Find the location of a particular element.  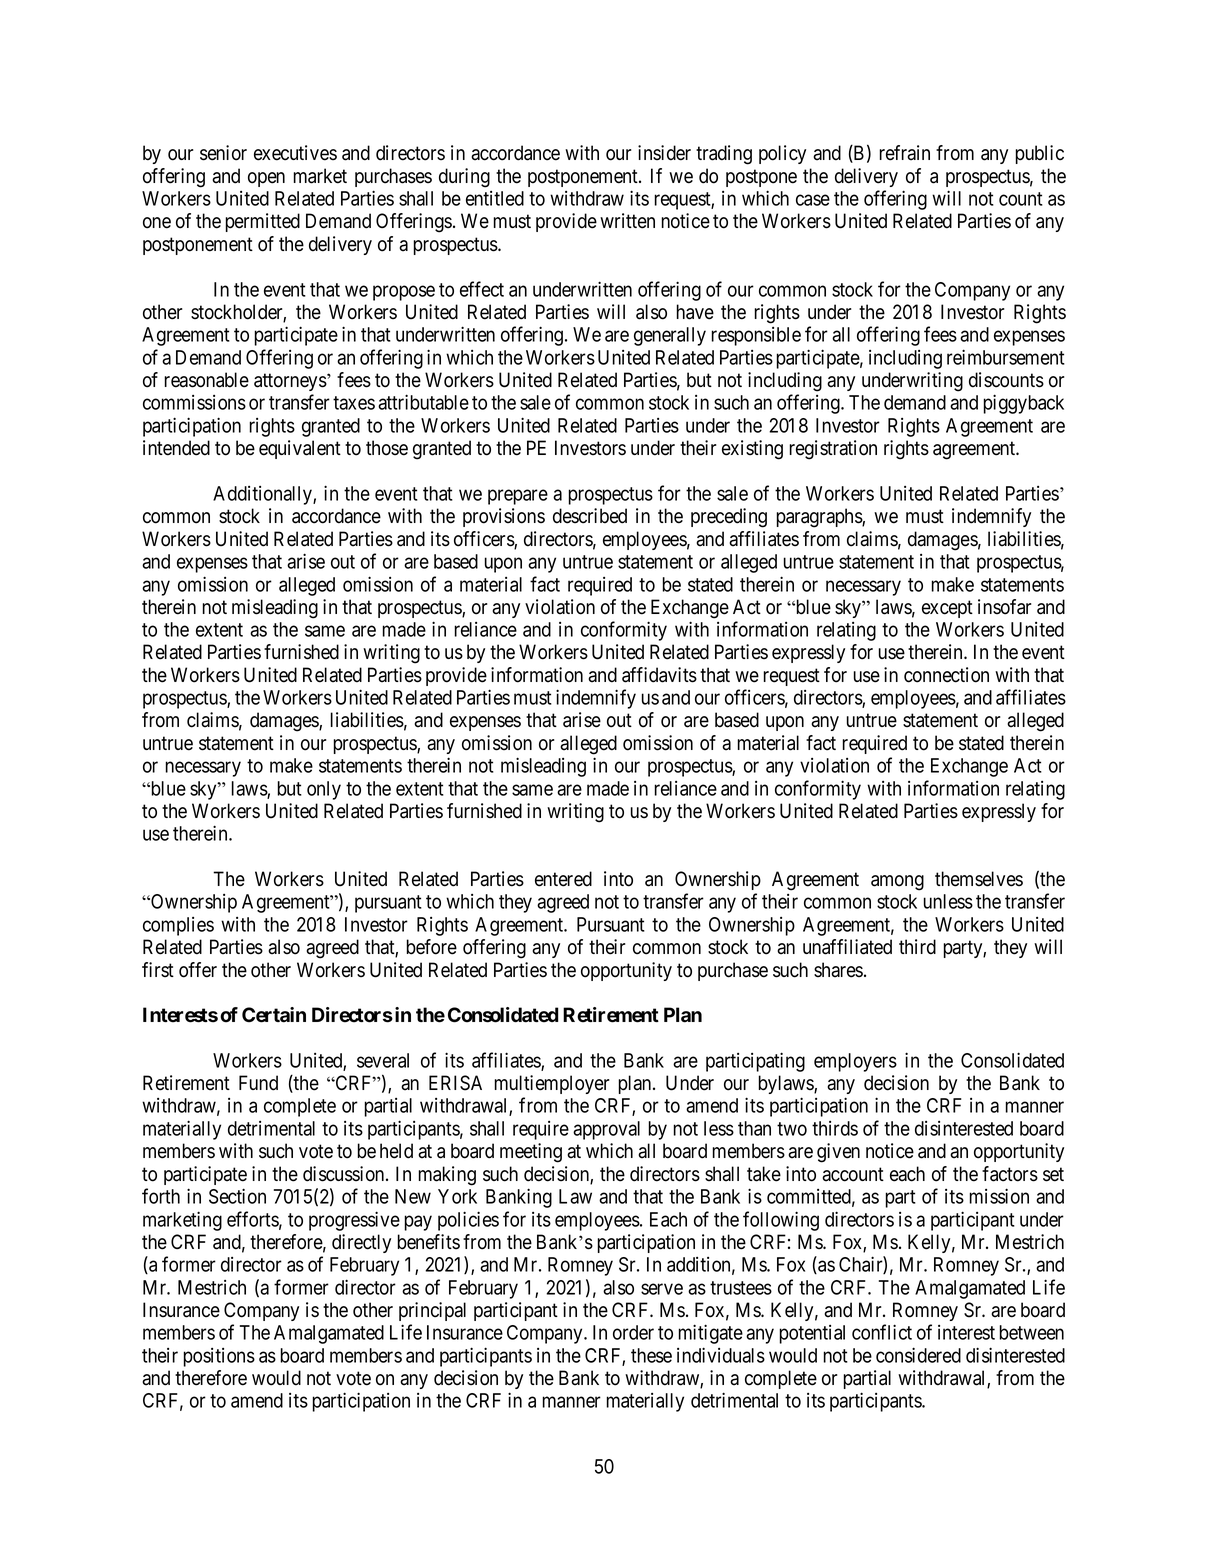

open is located at coordinates (266, 179).
